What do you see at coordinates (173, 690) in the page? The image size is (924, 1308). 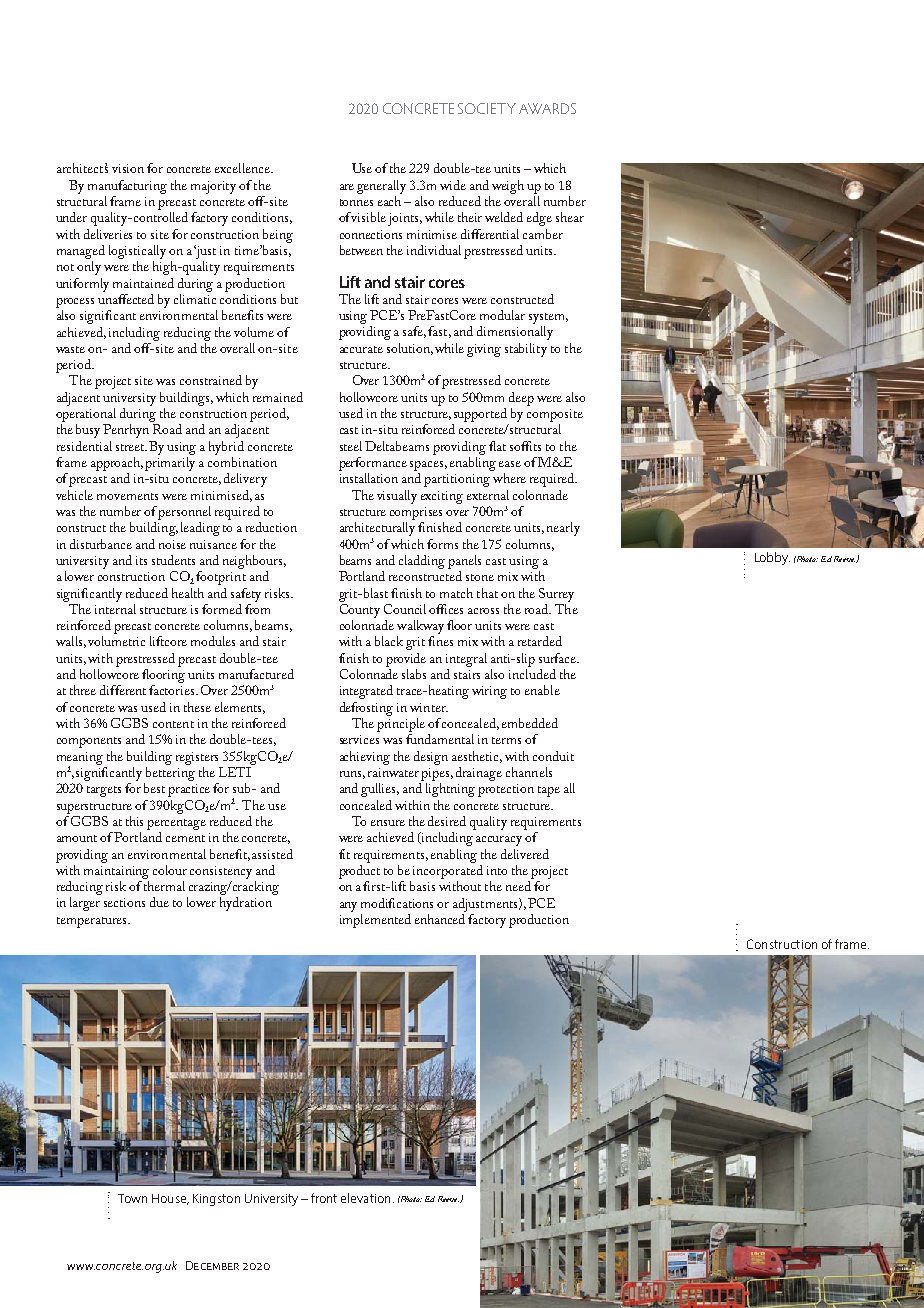 I see `factories` at bounding box center [173, 690].
